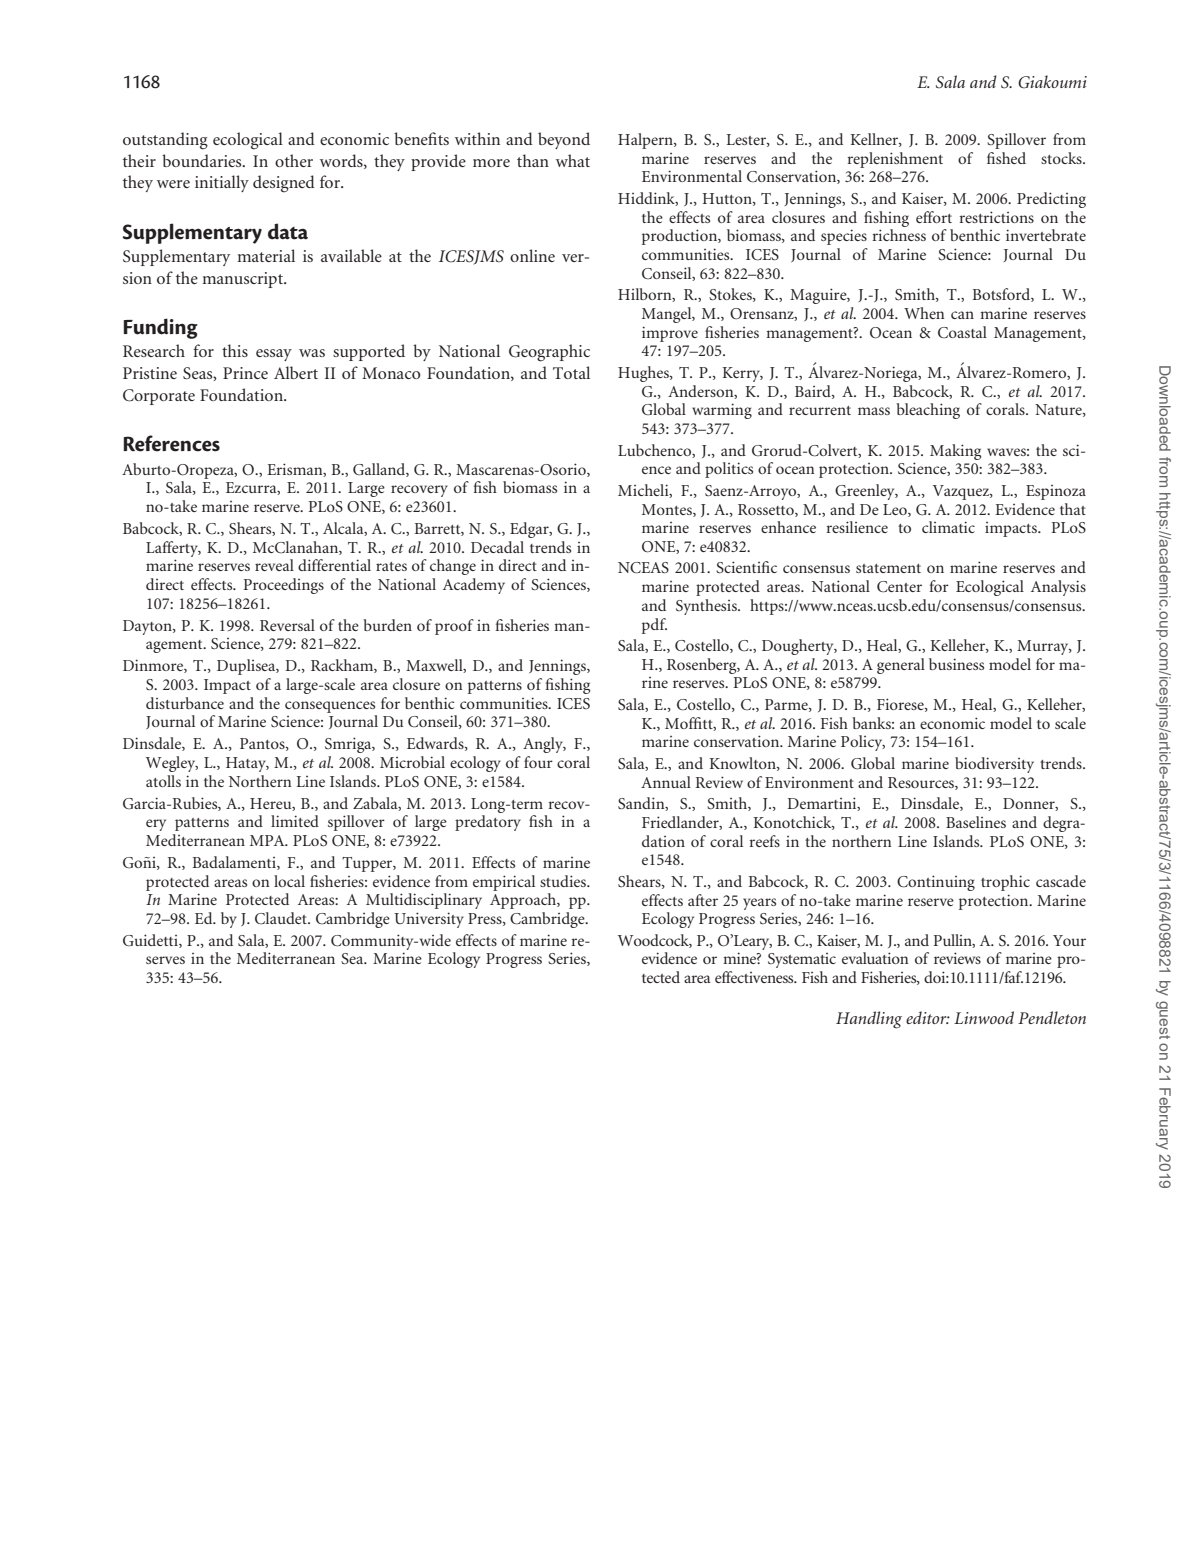  Describe the element at coordinates (895, 160) in the screenshot. I see `replenishment` at that location.
